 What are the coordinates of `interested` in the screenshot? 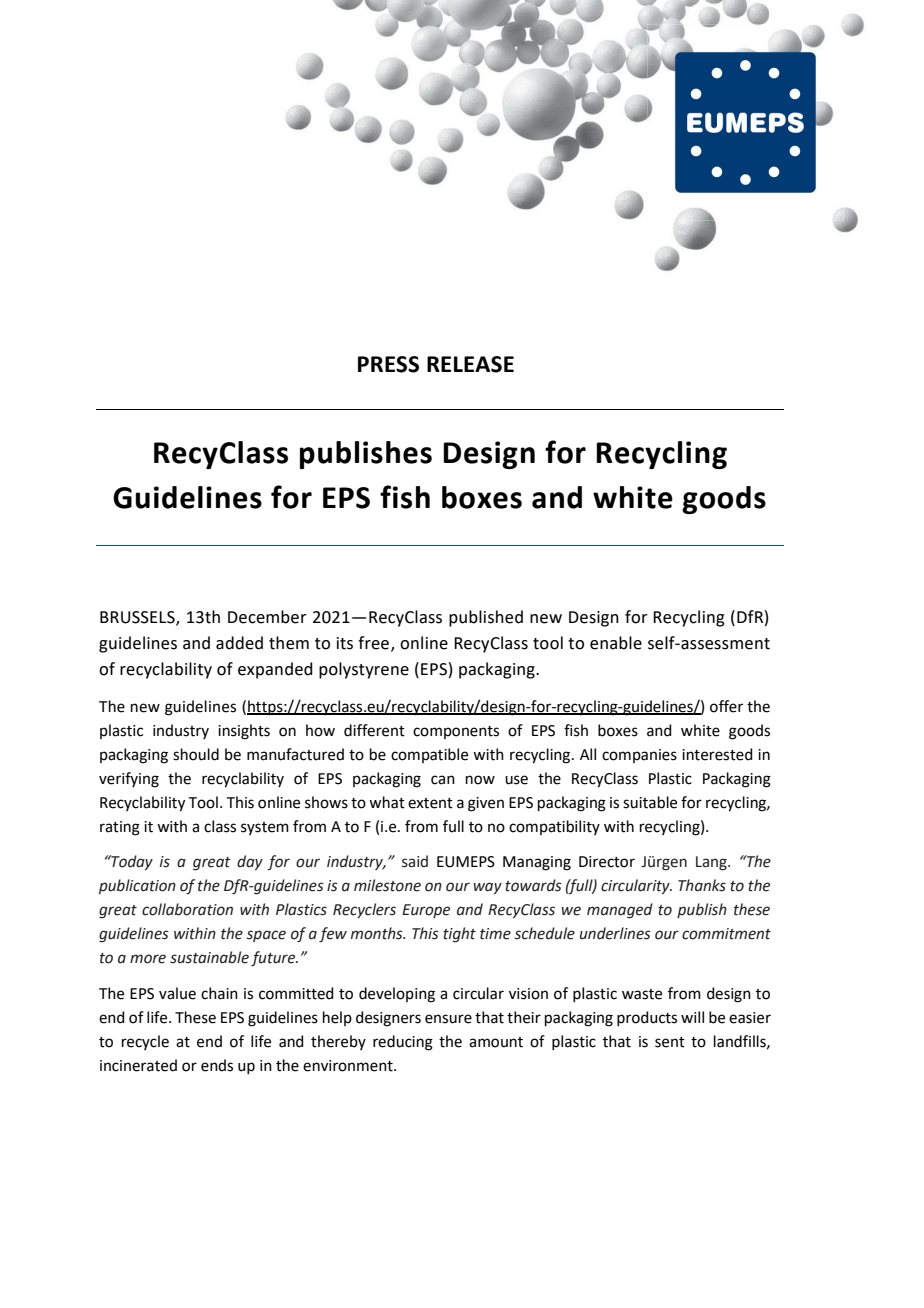 It's located at (717, 754).
